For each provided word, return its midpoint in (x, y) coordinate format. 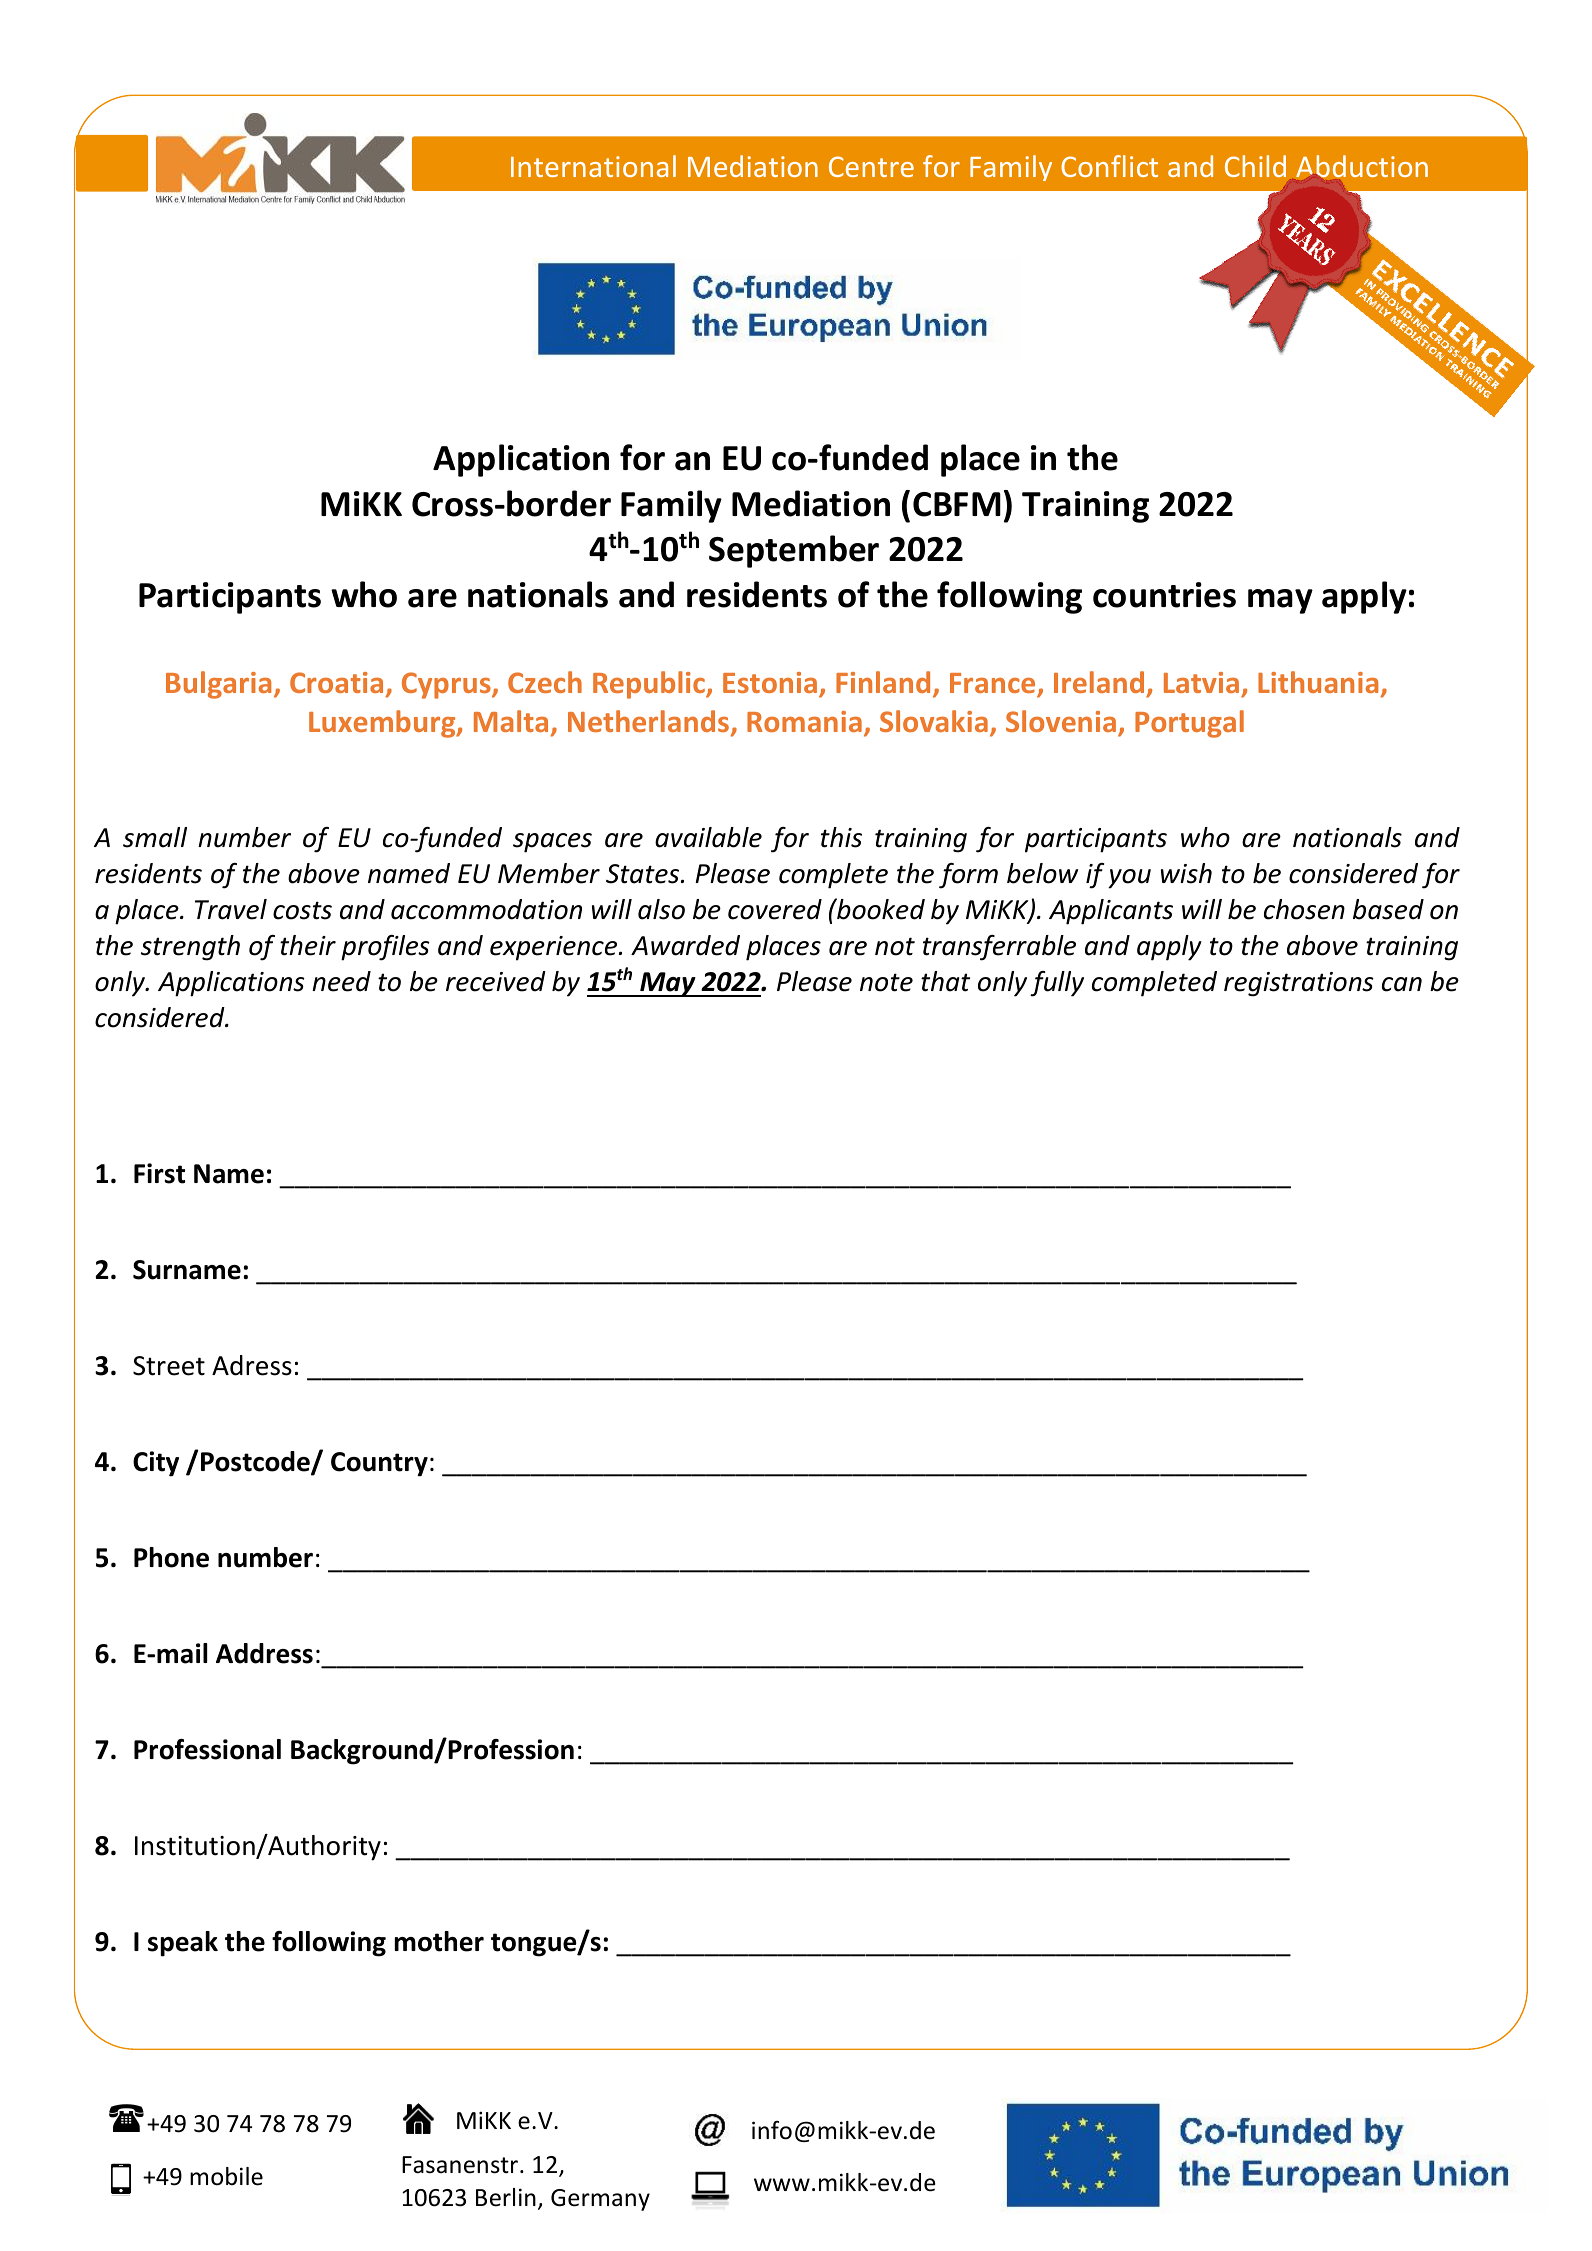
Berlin (506, 2197)
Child (1255, 166)
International (593, 166)
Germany (600, 2200)
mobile (226, 2176)
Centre (871, 166)
